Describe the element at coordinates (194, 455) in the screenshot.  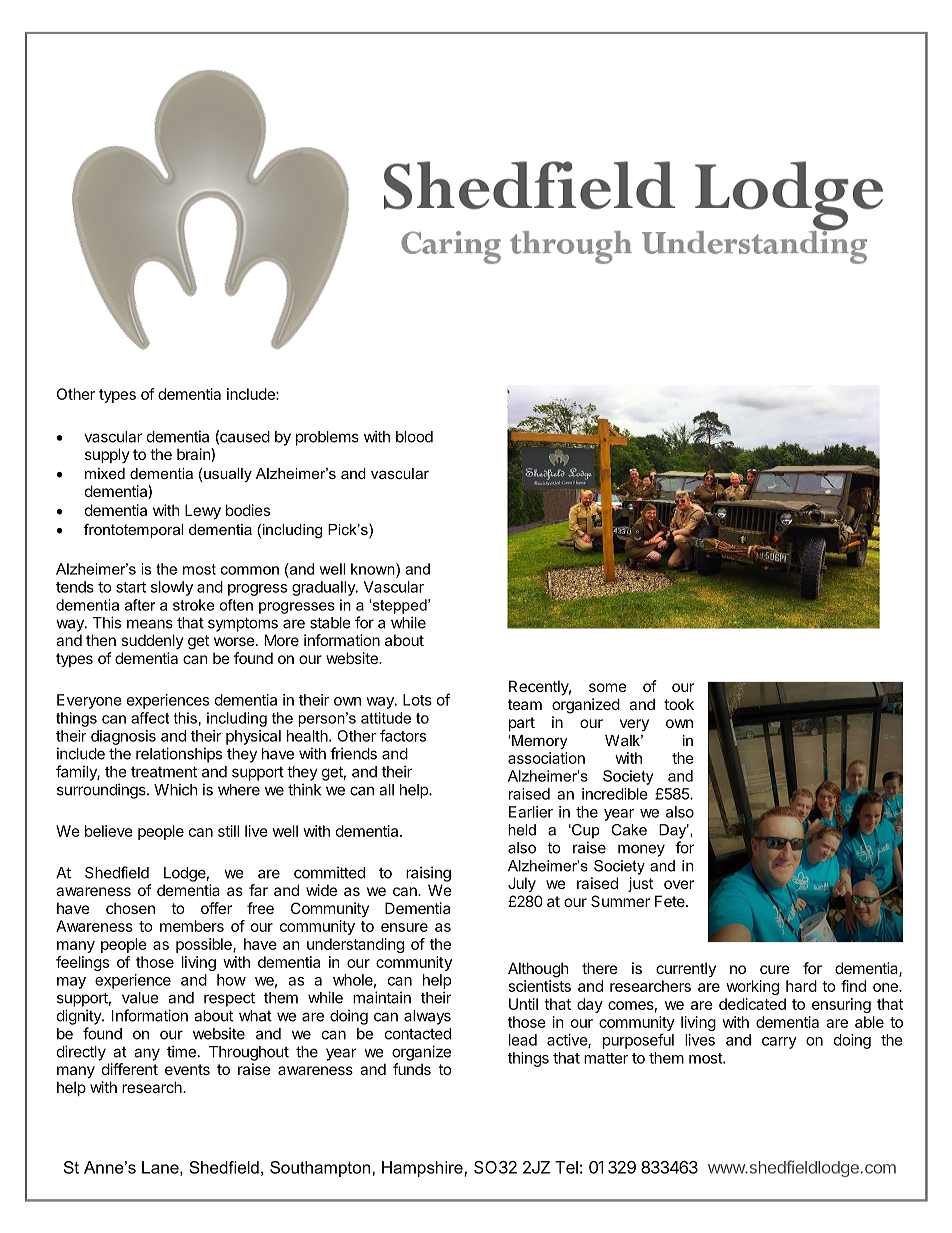
I see `brain` at that location.
